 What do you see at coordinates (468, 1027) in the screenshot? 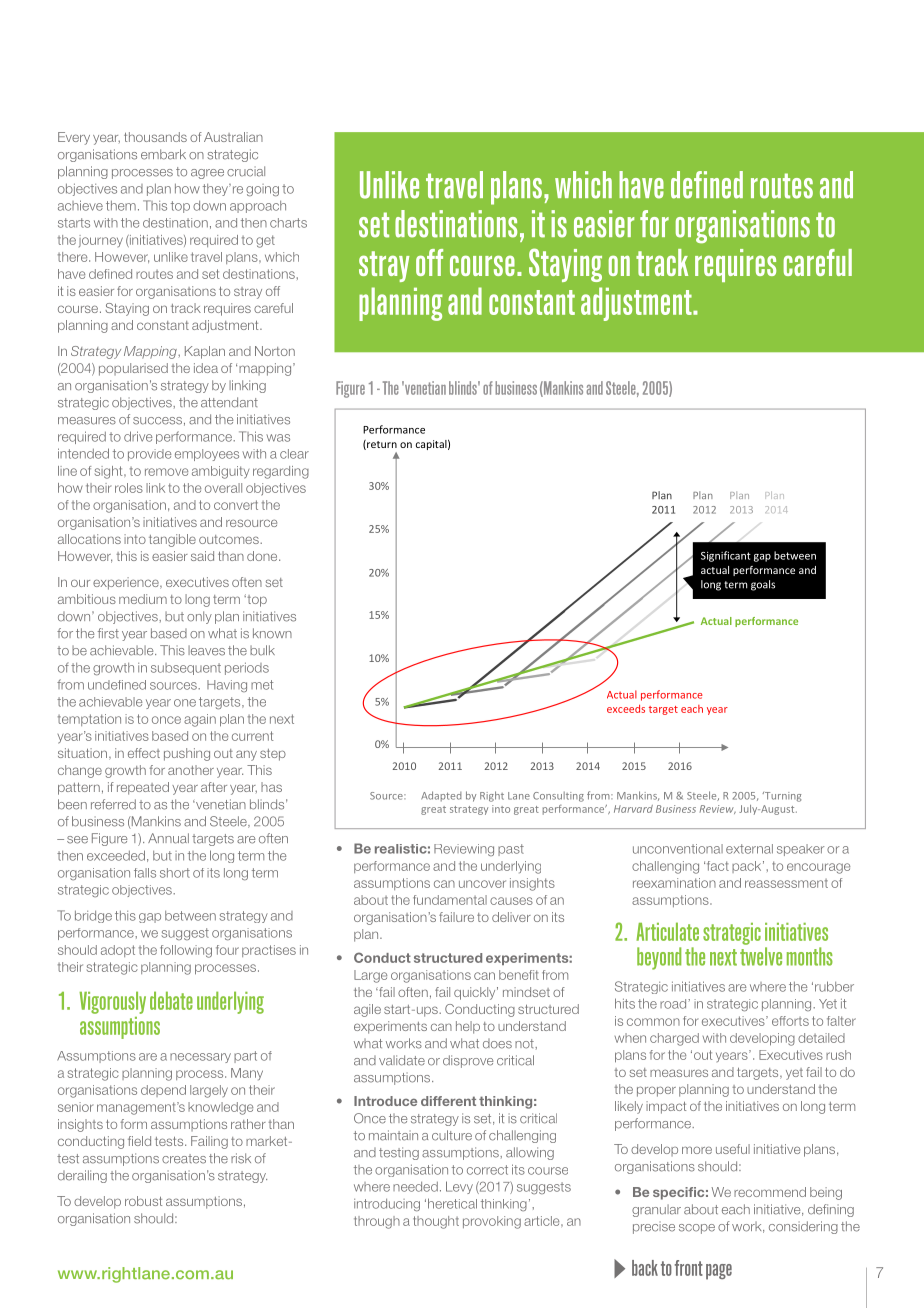
I see `help` at bounding box center [468, 1027].
